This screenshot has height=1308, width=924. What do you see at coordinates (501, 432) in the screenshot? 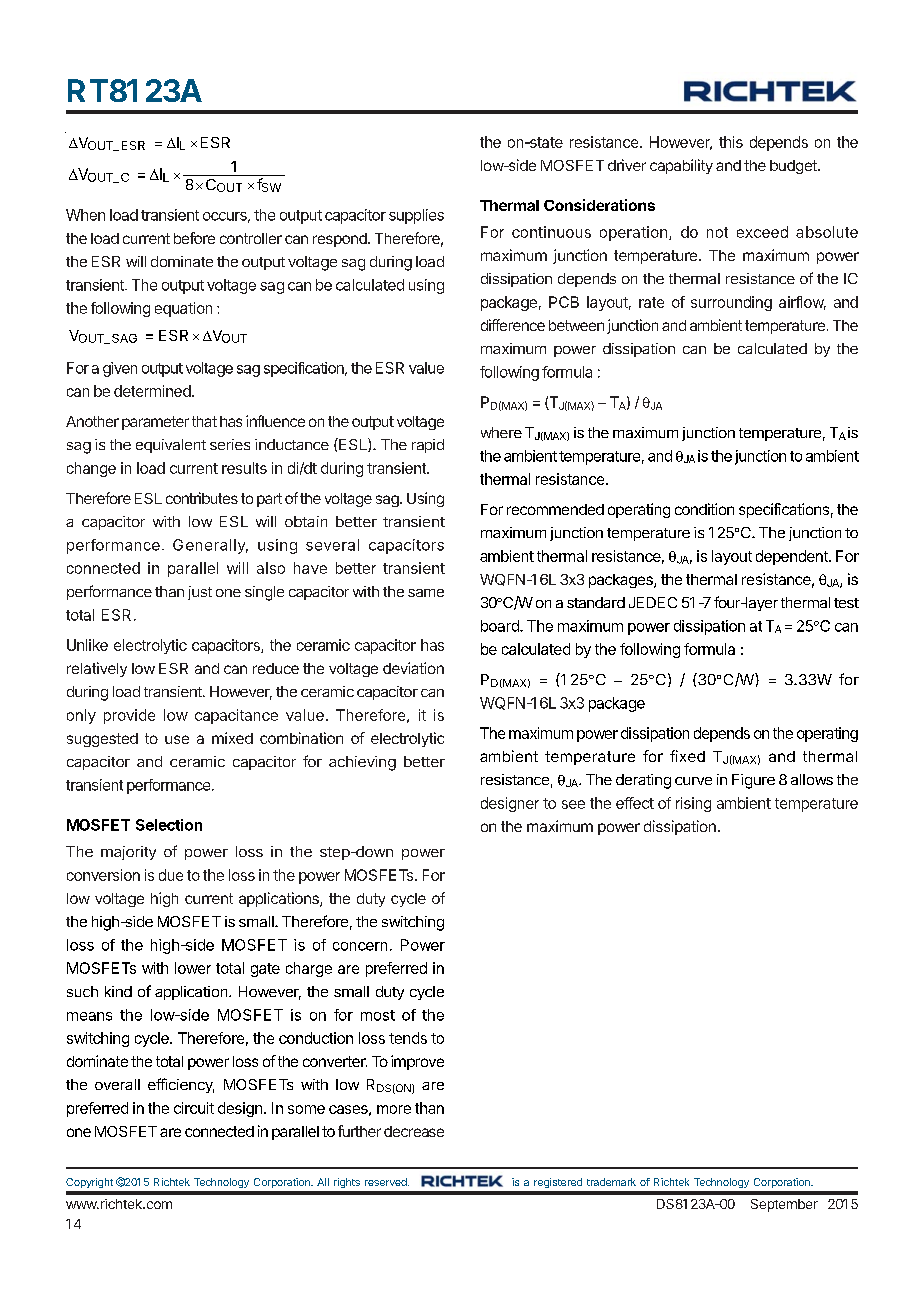
I see `where` at bounding box center [501, 432].
